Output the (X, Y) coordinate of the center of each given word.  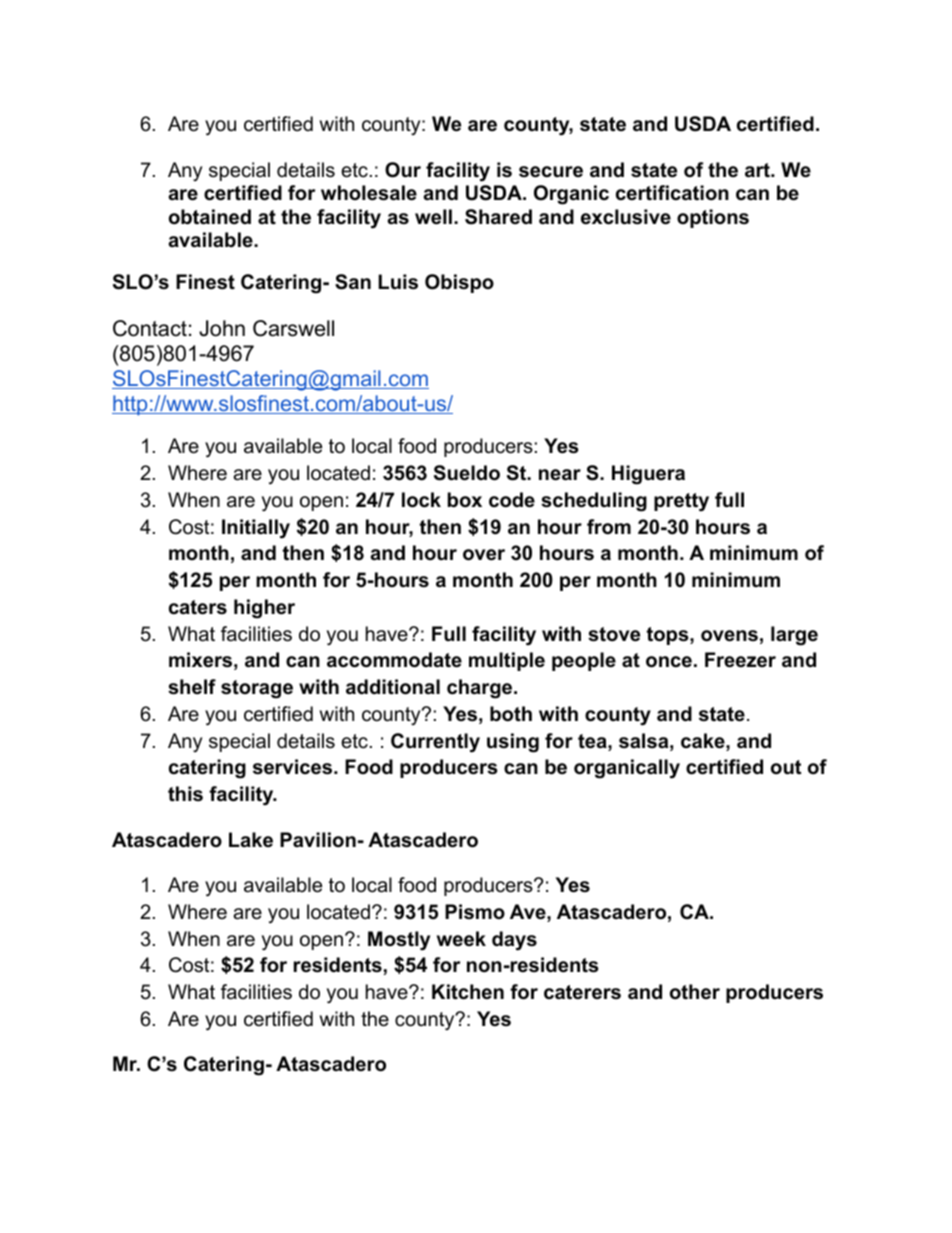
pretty (681, 502)
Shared (498, 217)
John (222, 328)
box (465, 500)
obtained (210, 217)
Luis (398, 282)
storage (257, 689)
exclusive (626, 217)
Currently (435, 743)
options (713, 218)
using (513, 743)
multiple (507, 661)
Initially (256, 529)
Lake (251, 840)
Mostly (399, 941)
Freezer (740, 660)
